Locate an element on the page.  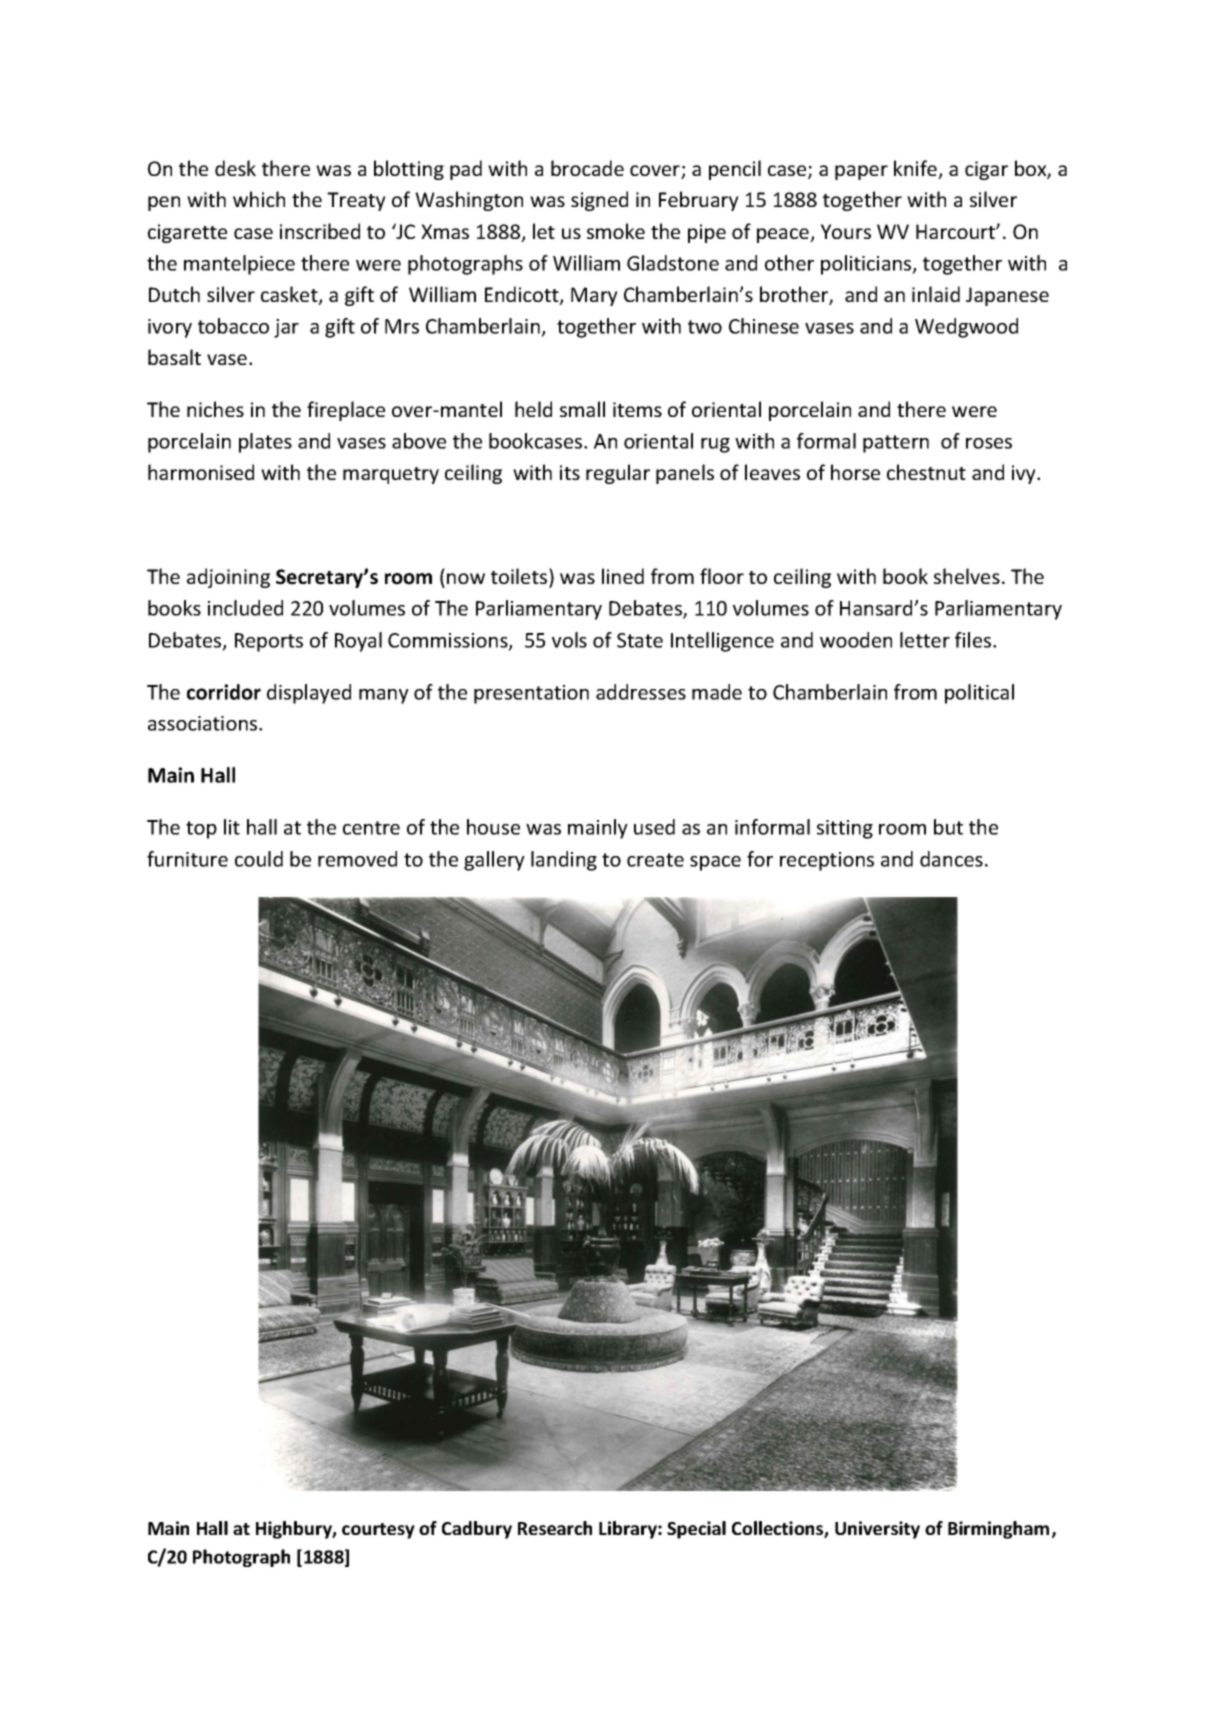
adjoining is located at coordinates (228, 578).
